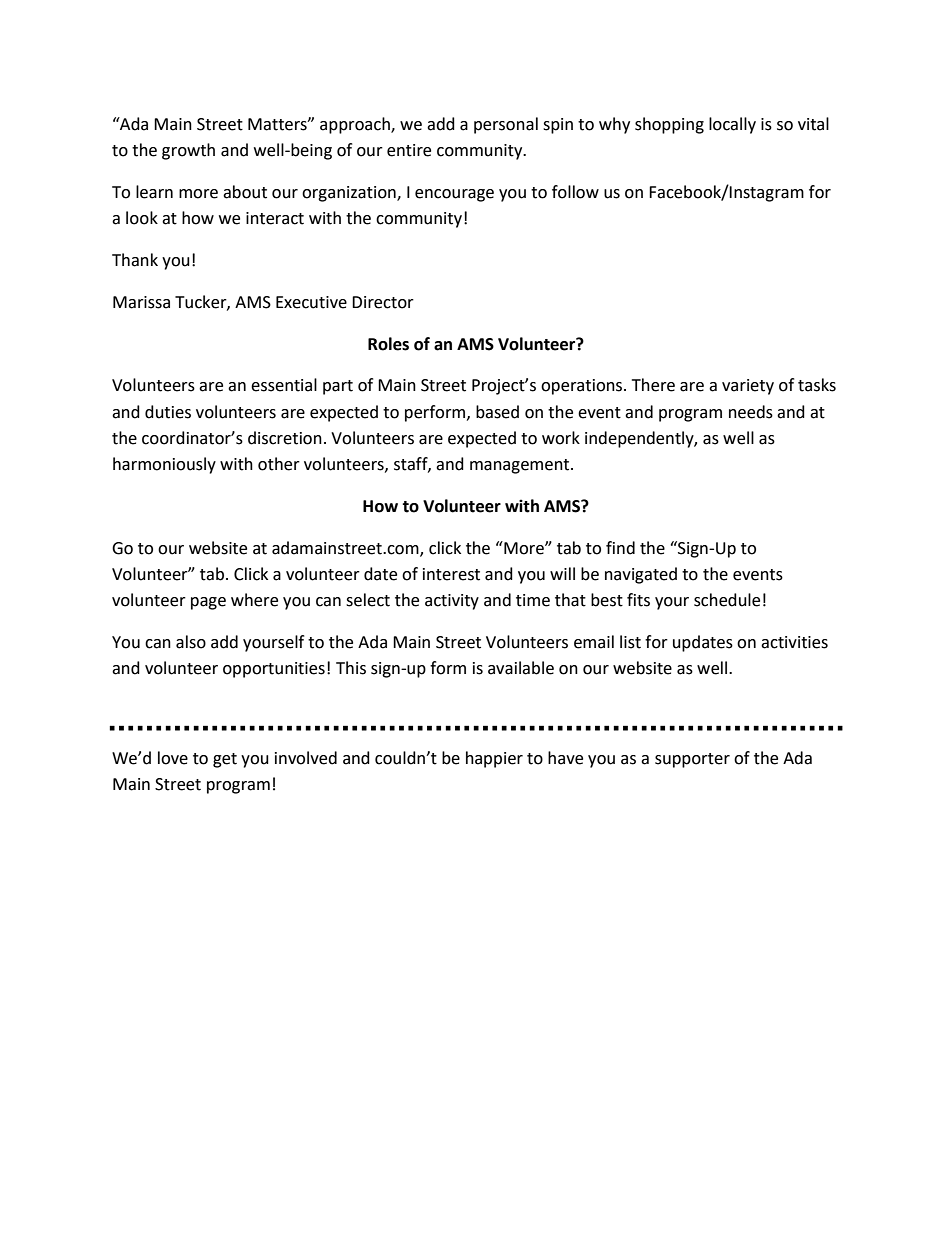 This document has height=1233, width=952. I want to click on personal, so click(506, 125).
